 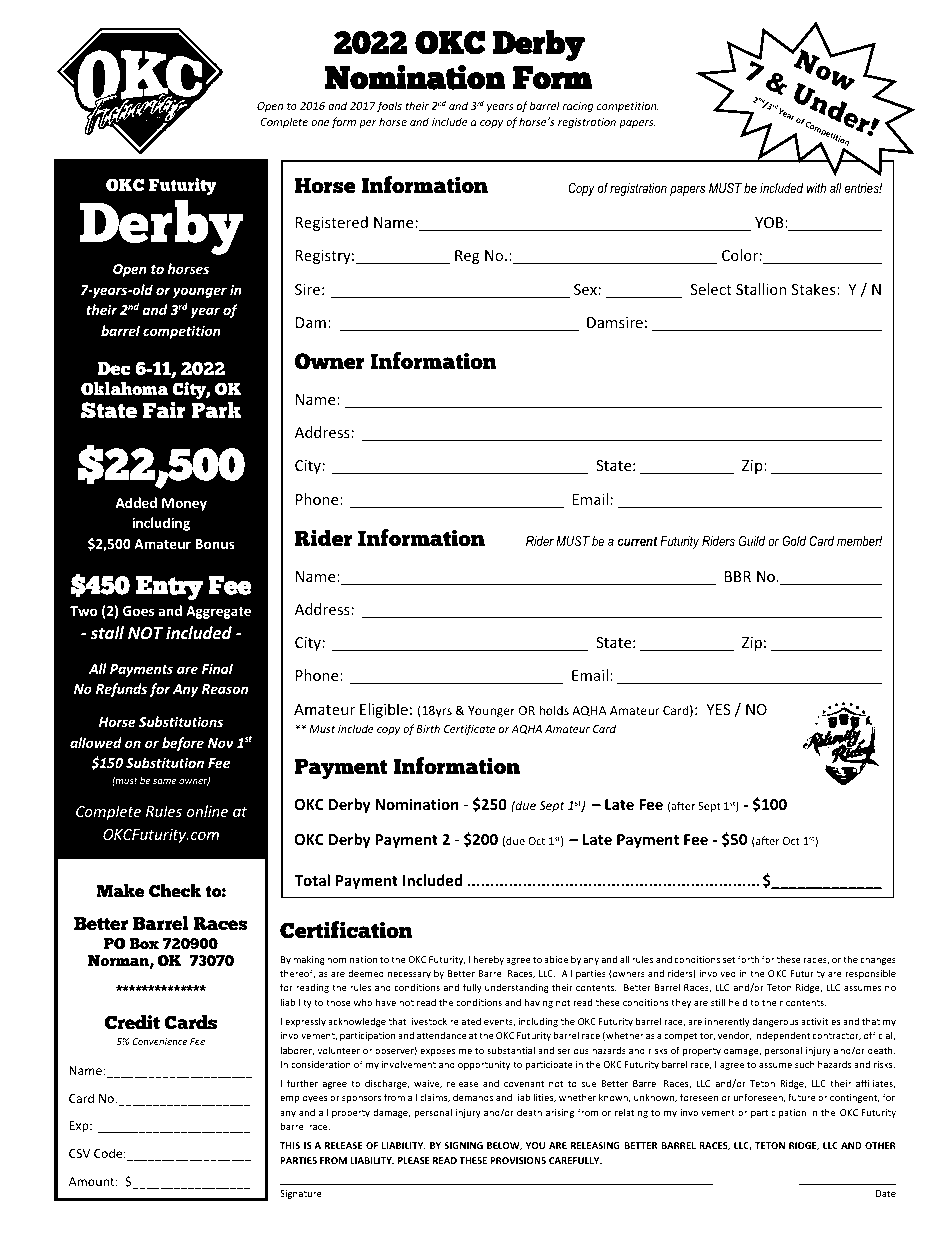 I want to click on Certificate, so click(x=469, y=729).
